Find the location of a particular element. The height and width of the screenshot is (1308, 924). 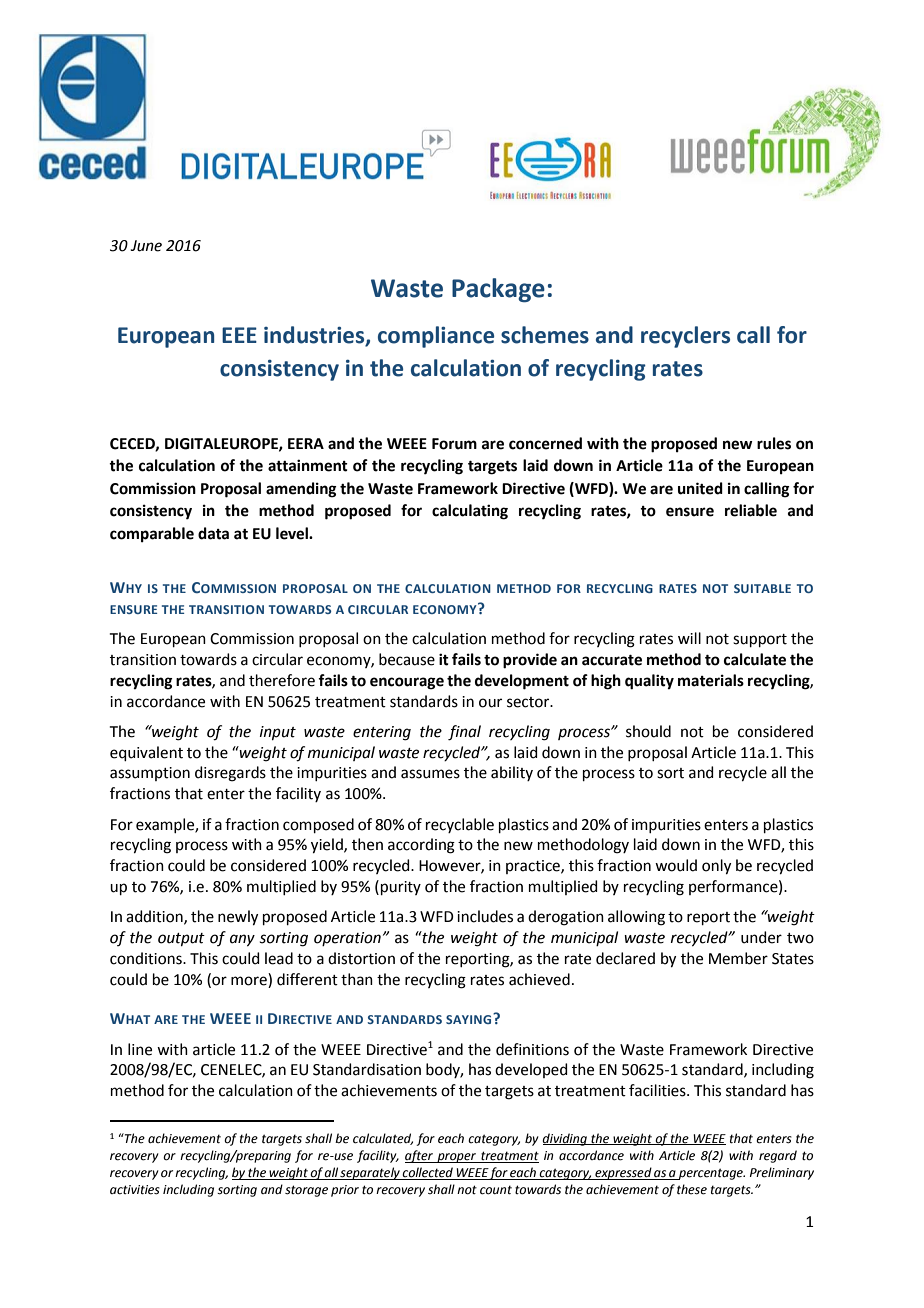

Member is located at coordinates (738, 958).
